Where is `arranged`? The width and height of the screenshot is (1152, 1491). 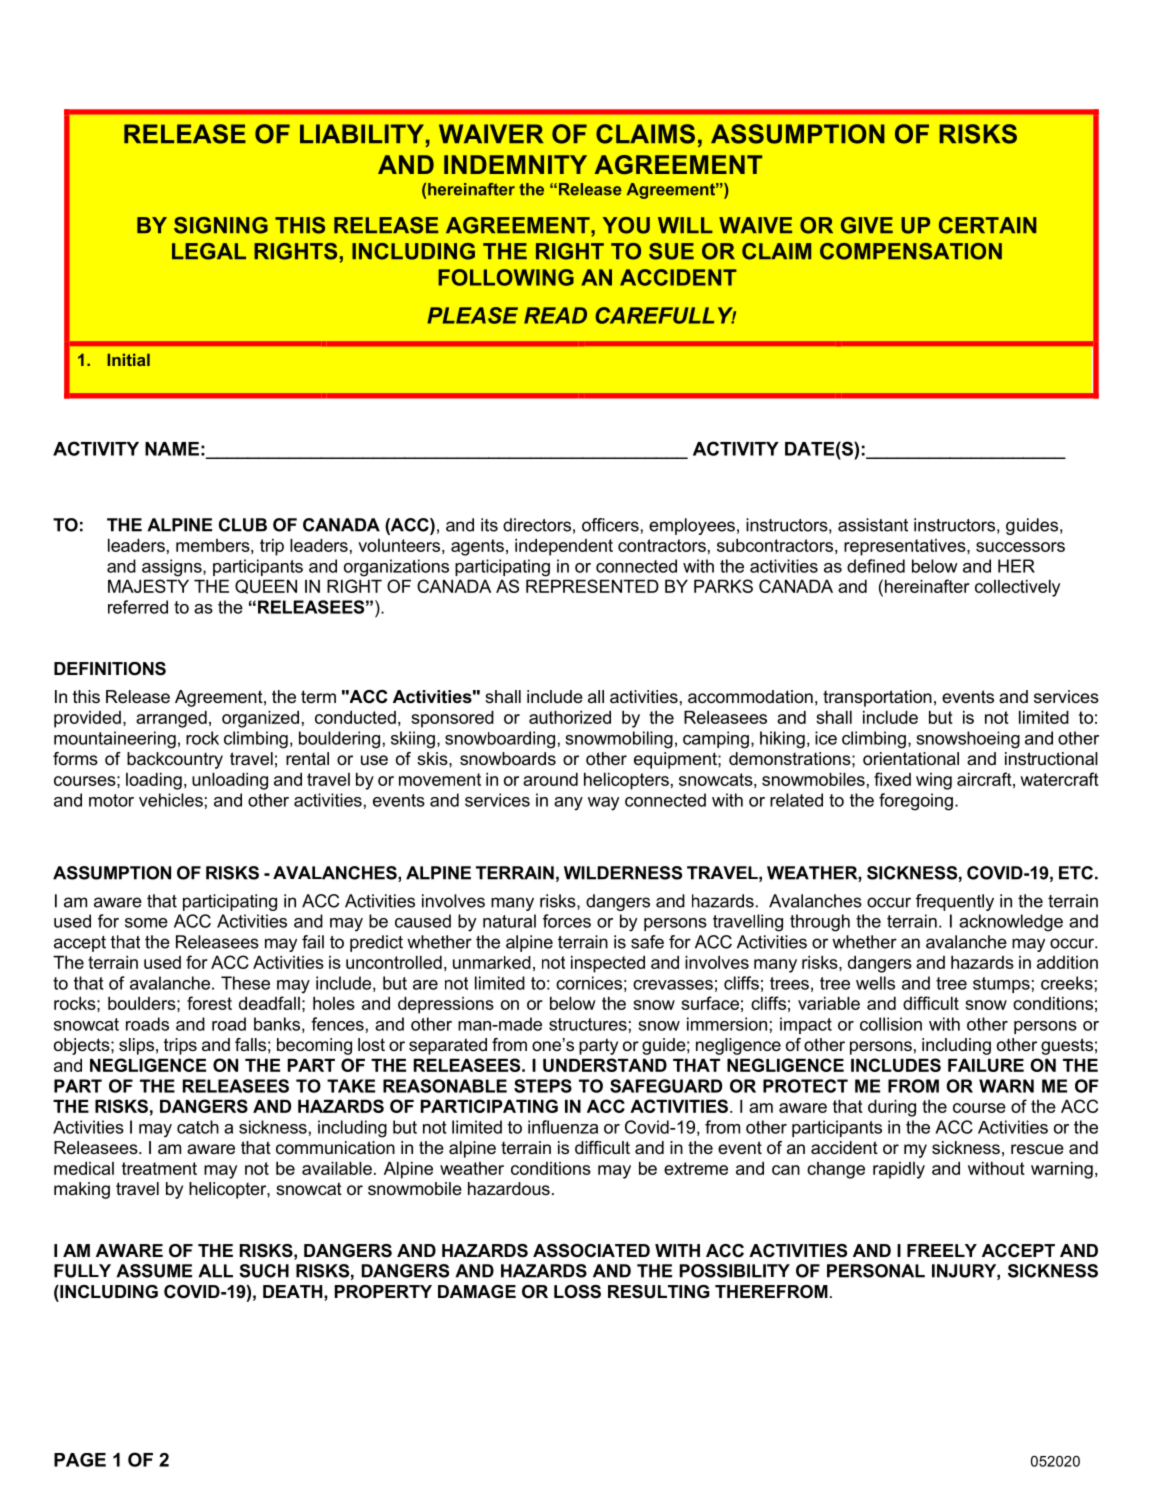 arranged is located at coordinates (171, 719).
